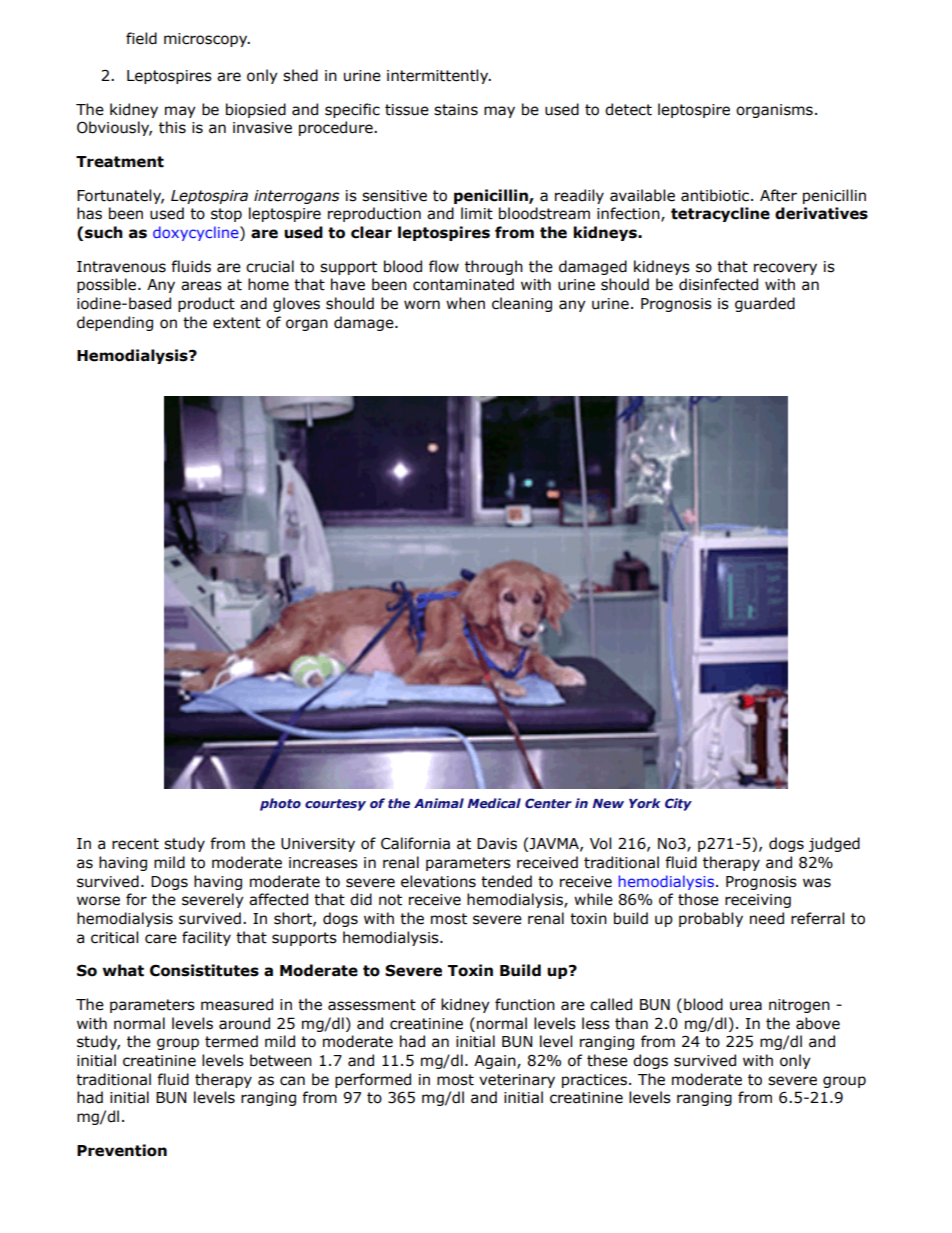 The image size is (952, 1233). Describe the element at coordinates (439, 76) in the document. I see `intermittently` at that location.
